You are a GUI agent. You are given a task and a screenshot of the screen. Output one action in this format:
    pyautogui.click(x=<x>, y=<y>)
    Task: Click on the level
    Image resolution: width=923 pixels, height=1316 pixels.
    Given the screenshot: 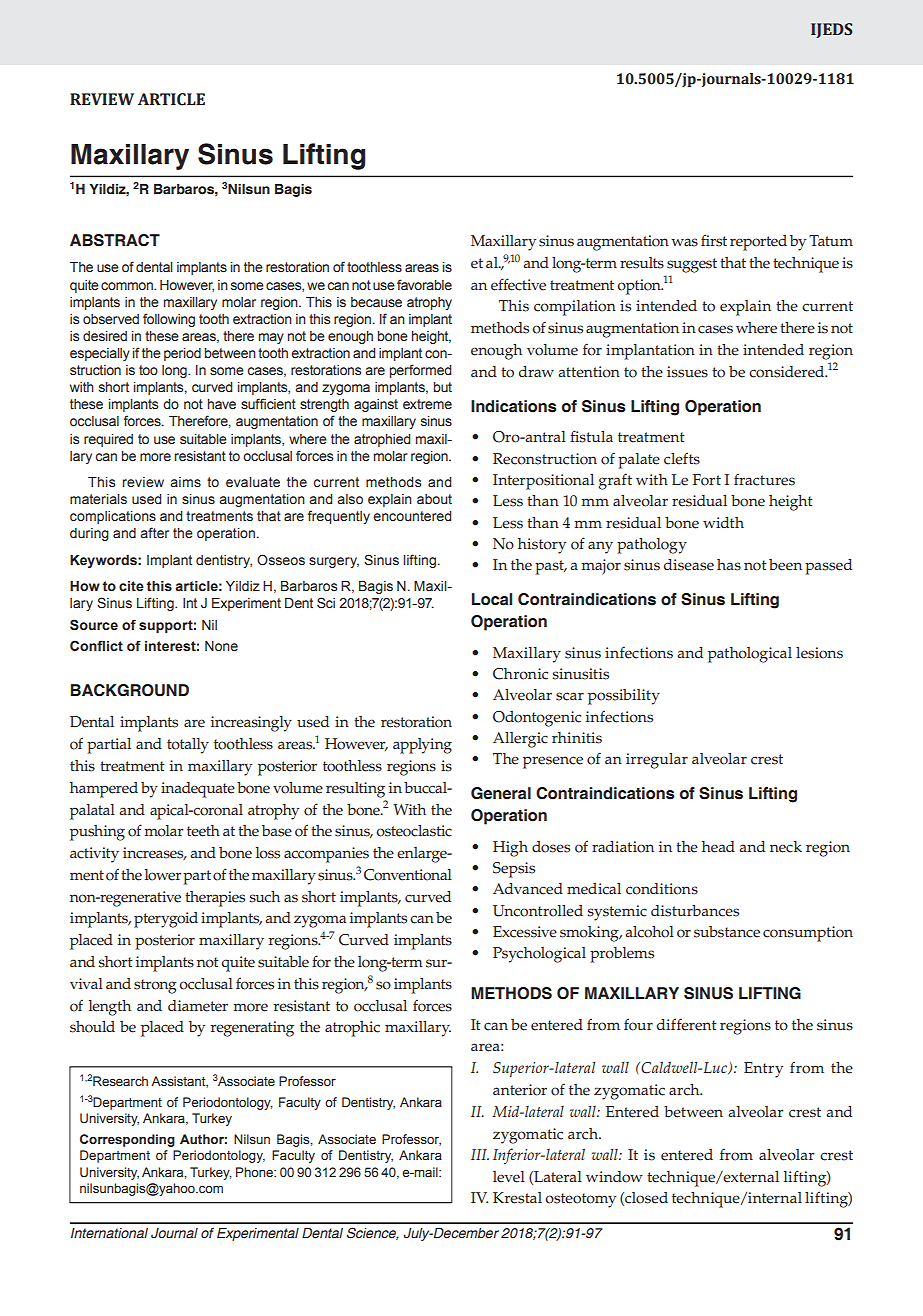 What is the action you would take?
    pyautogui.click(x=509, y=1177)
